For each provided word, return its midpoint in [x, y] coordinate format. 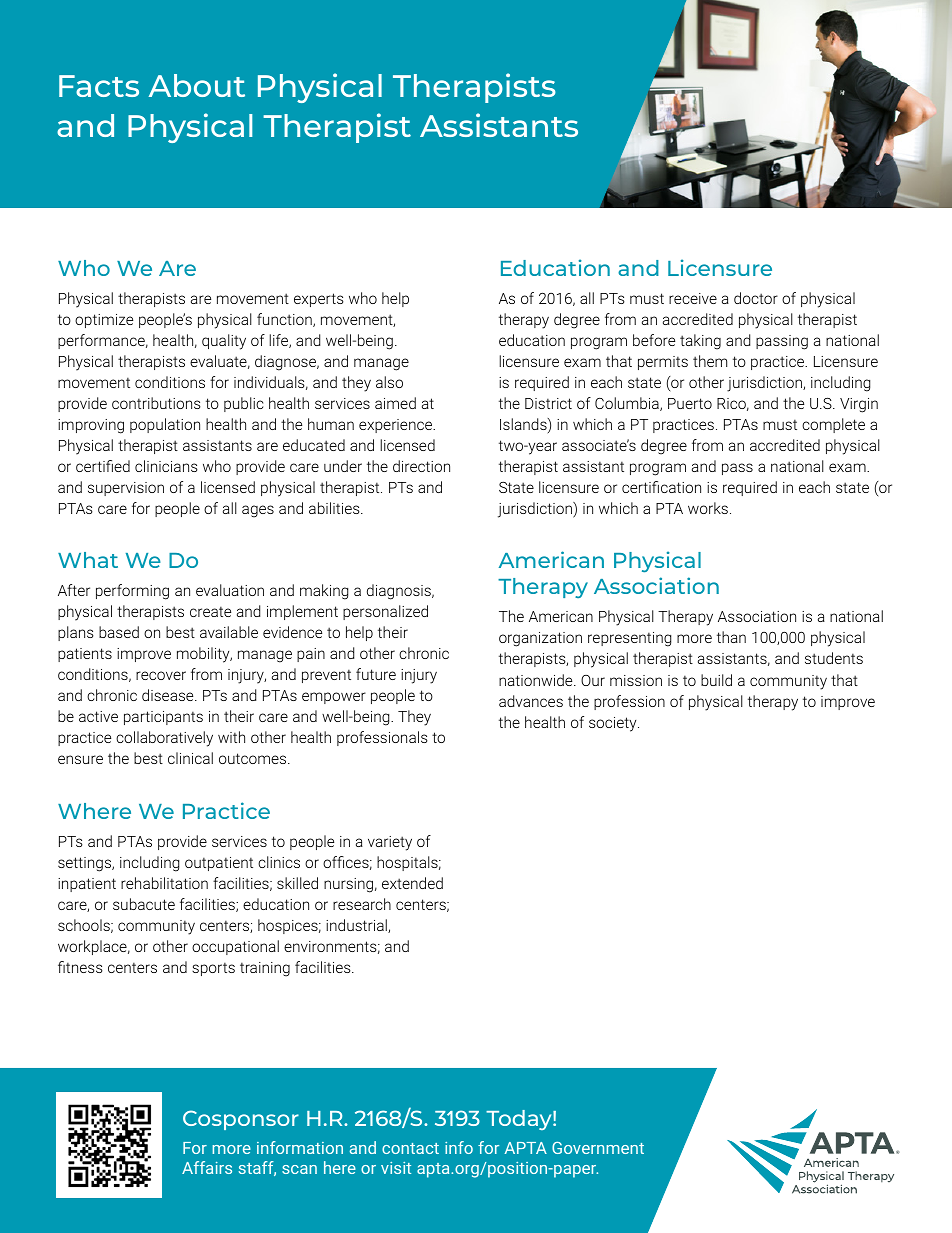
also [389, 382]
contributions [156, 403]
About [197, 85]
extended [412, 883]
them [710, 361]
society [614, 724]
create [210, 611]
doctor [756, 298]
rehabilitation [164, 883]
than [731, 637]
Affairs [207, 1167]
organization [540, 639]
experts [319, 300]
